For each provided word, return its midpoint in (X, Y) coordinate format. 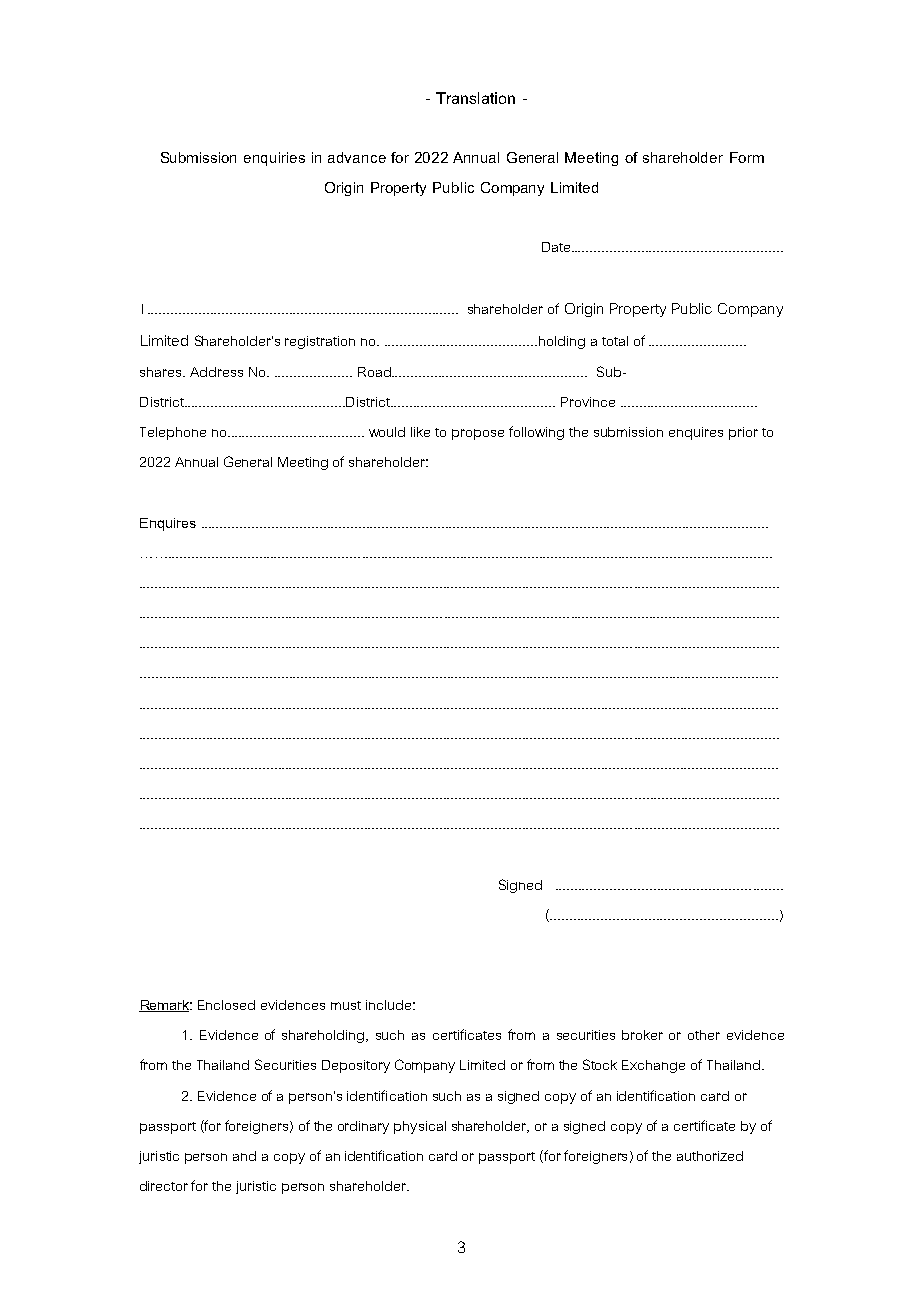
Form (747, 157)
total (615, 341)
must (346, 1005)
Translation (475, 98)
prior (743, 433)
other (704, 1035)
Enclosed (226, 1005)
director (164, 1186)
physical (420, 1127)
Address (216, 372)
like (420, 432)
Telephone (173, 433)
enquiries (274, 159)
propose (478, 434)
